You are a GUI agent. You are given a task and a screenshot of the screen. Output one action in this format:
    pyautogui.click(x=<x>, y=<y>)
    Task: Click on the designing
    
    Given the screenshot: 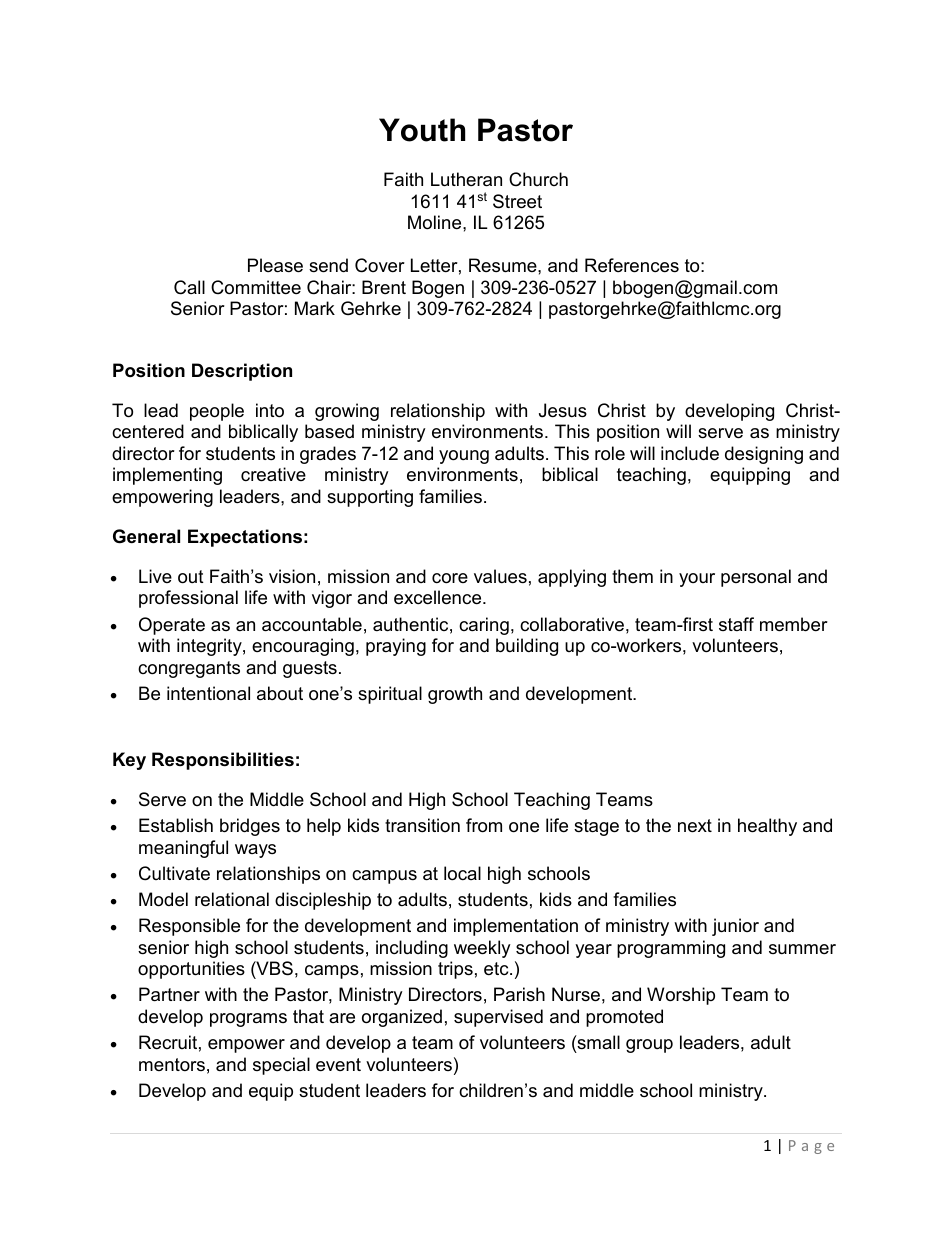 What is the action you would take?
    pyautogui.click(x=764, y=455)
